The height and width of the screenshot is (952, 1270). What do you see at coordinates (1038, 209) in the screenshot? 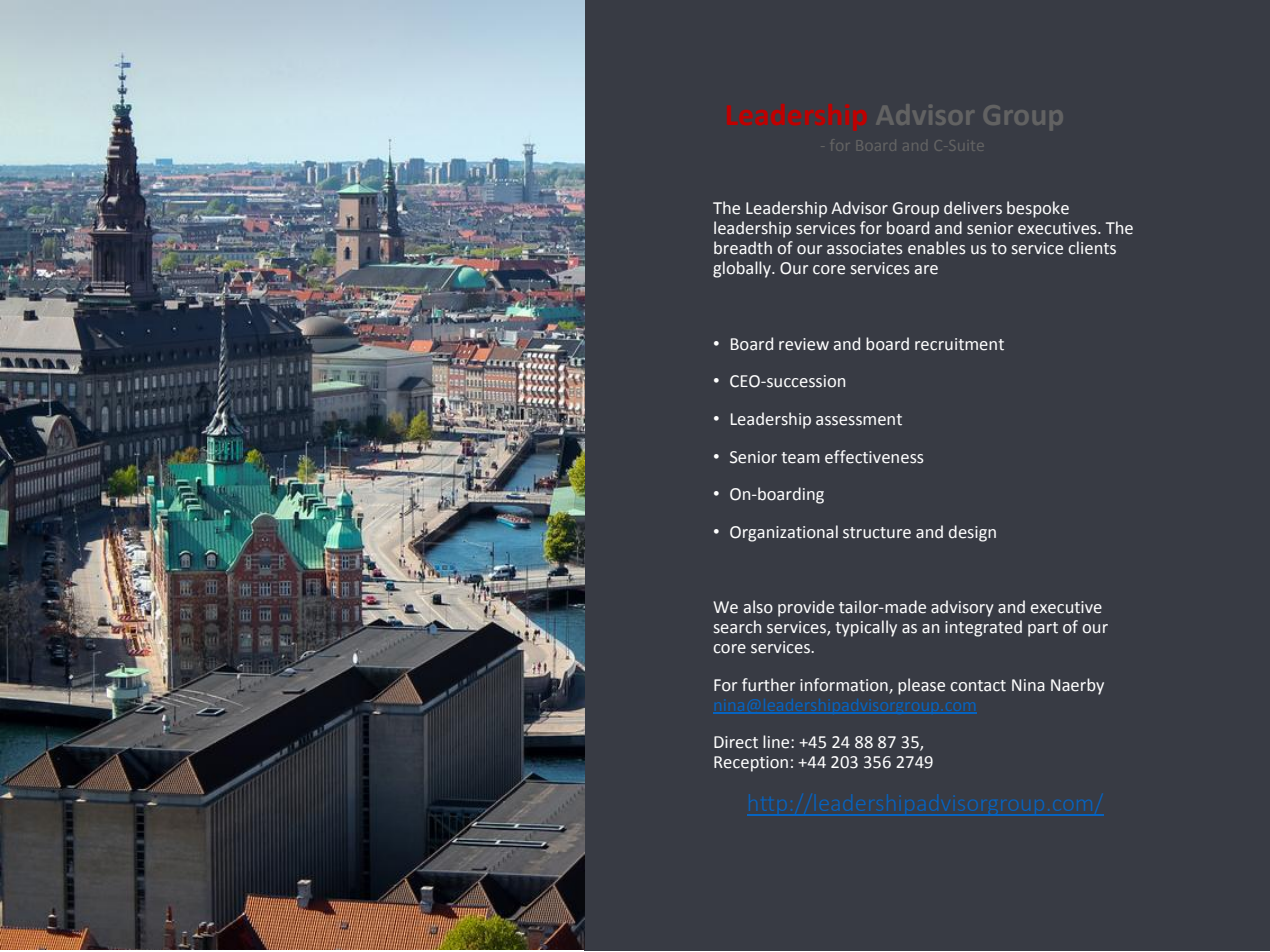
I see `bespoke` at bounding box center [1038, 209].
